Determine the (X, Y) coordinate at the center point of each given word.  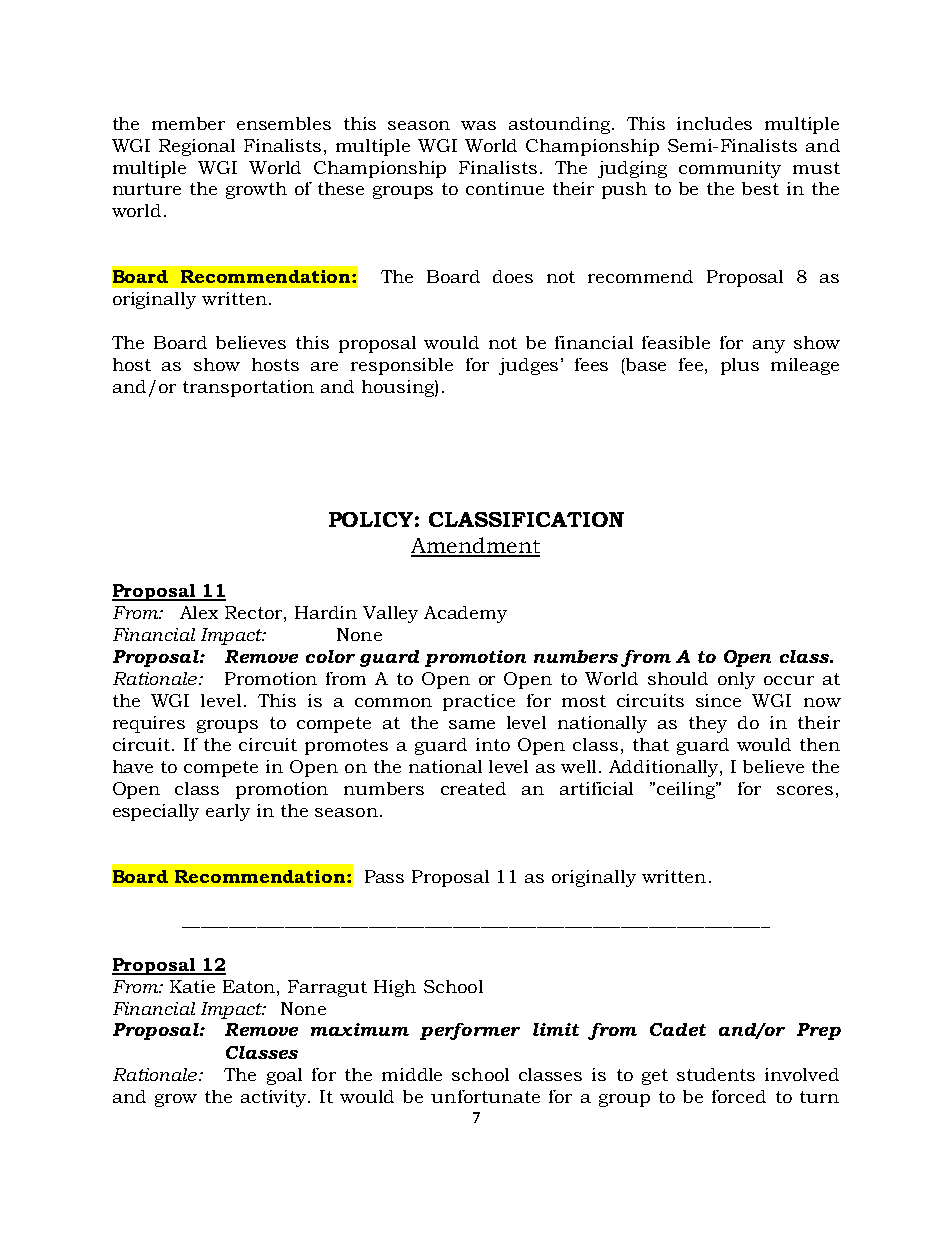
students (716, 1074)
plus (740, 366)
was (478, 125)
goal (284, 1076)
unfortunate (485, 1096)
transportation (248, 388)
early (228, 812)
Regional (197, 147)
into (493, 744)
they (708, 724)
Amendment (475, 546)
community (730, 169)
